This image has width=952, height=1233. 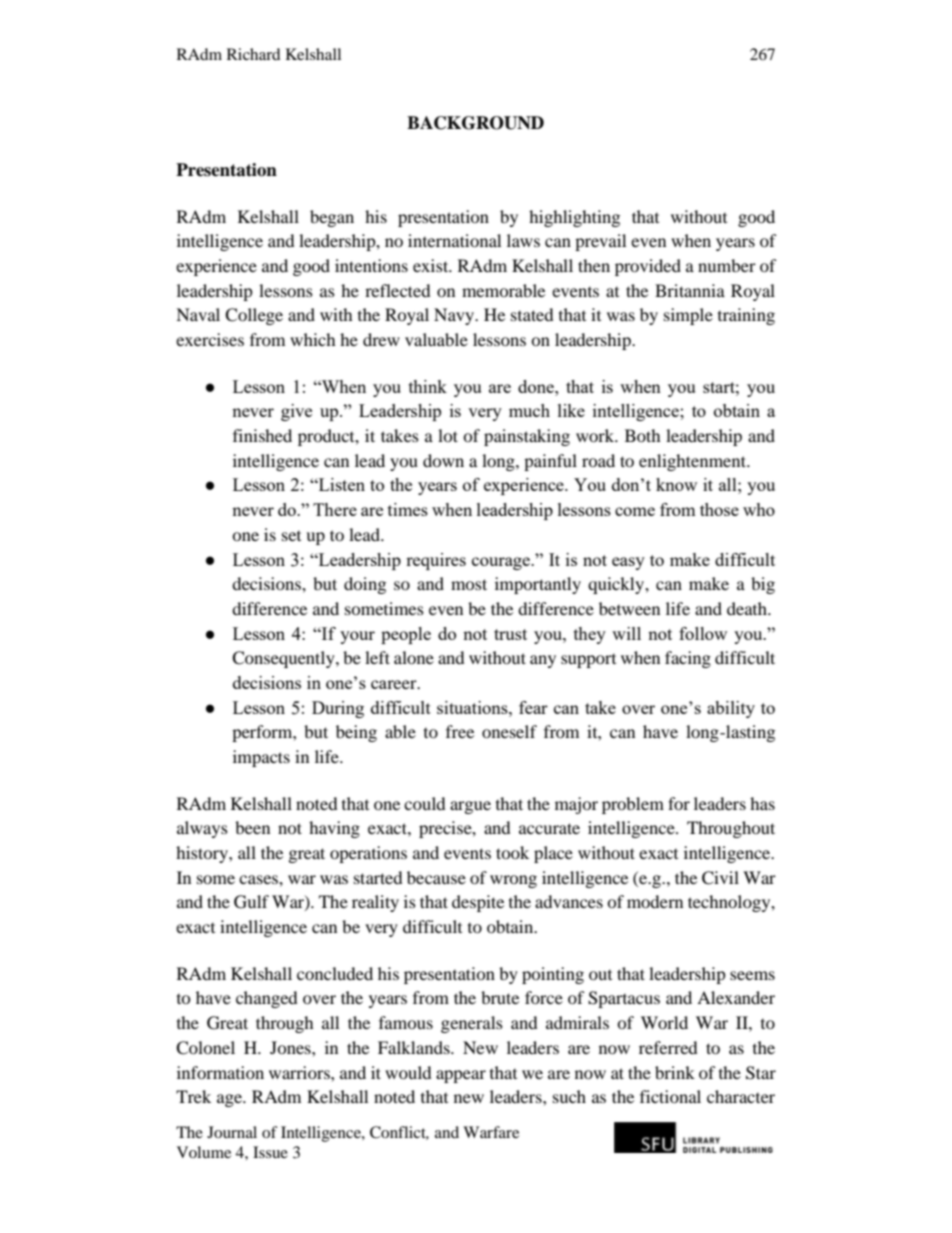 I want to click on BACKGROUND, so click(x=475, y=123).
